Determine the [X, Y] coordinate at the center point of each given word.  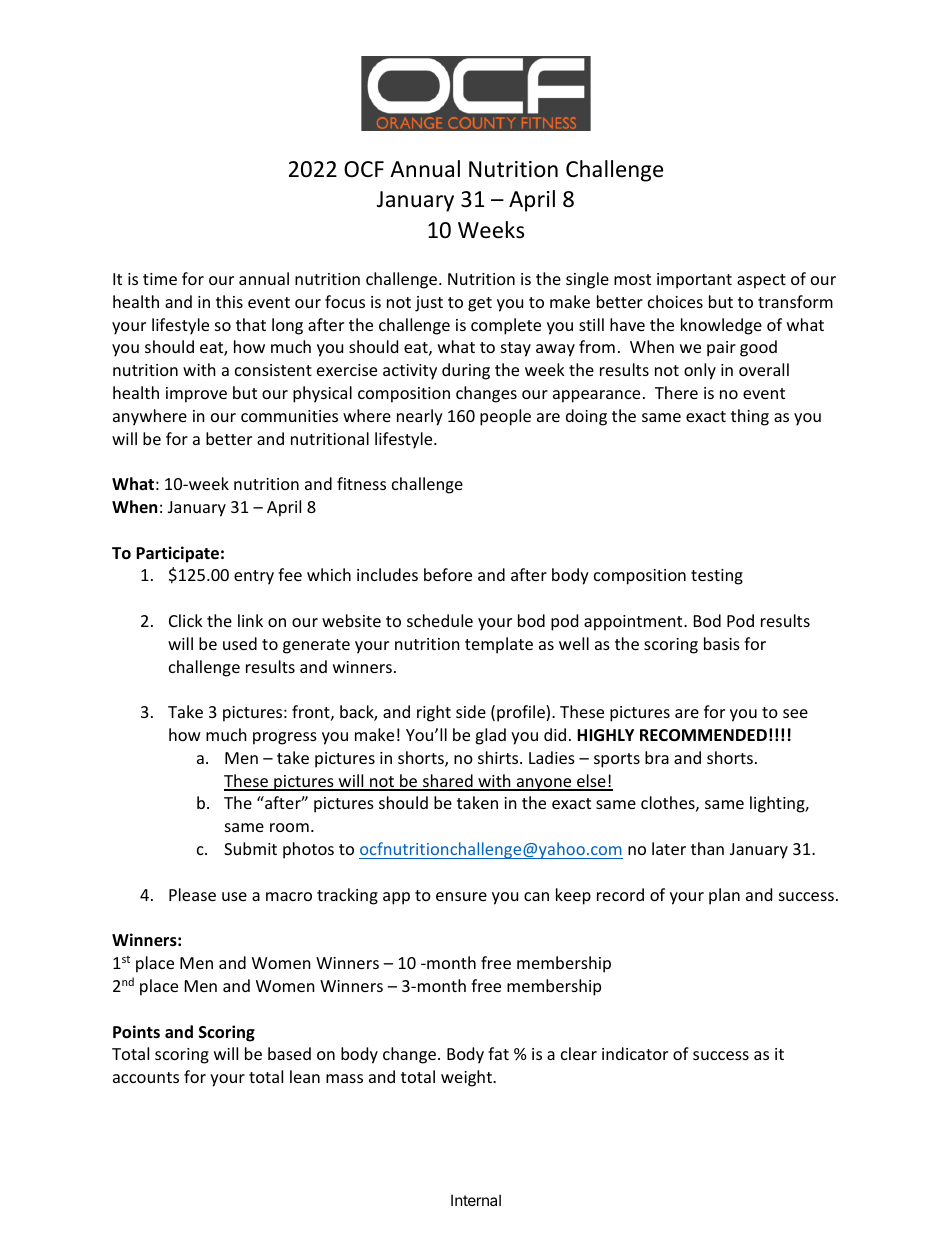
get [480, 304]
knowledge [721, 326]
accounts [146, 1077]
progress [285, 738]
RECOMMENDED [703, 735]
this [229, 301]
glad [490, 736]
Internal [476, 1200]
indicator [635, 1053]
